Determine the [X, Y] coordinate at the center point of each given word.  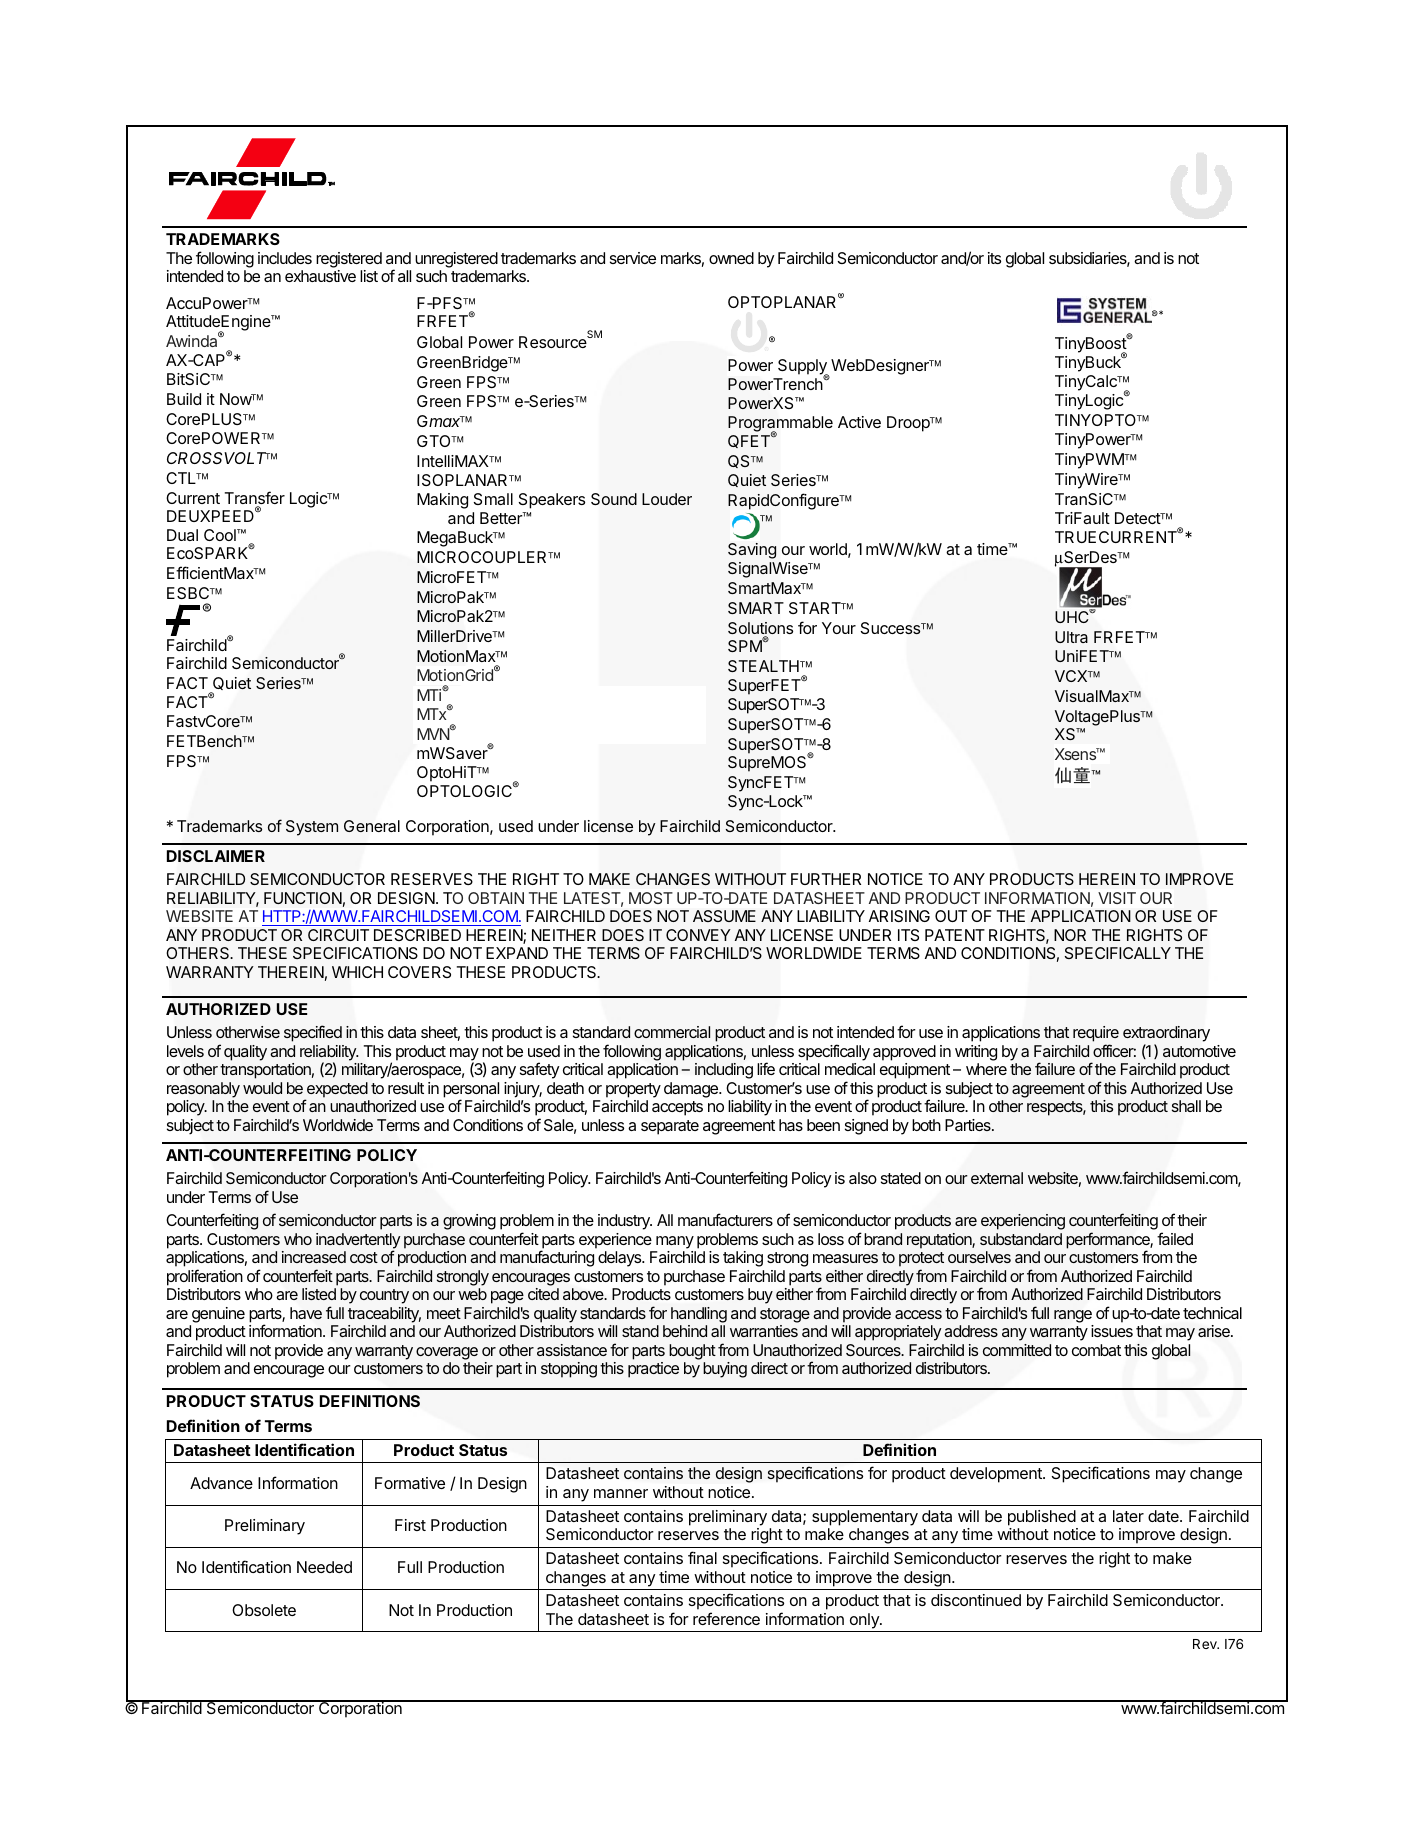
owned [731, 258]
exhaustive [320, 276]
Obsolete [264, 1610]
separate [670, 1127]
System [312, 828]
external [997, 1178]
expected [336, 1091]
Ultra [1071, 637]
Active [859, 422]
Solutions [760, 629]
